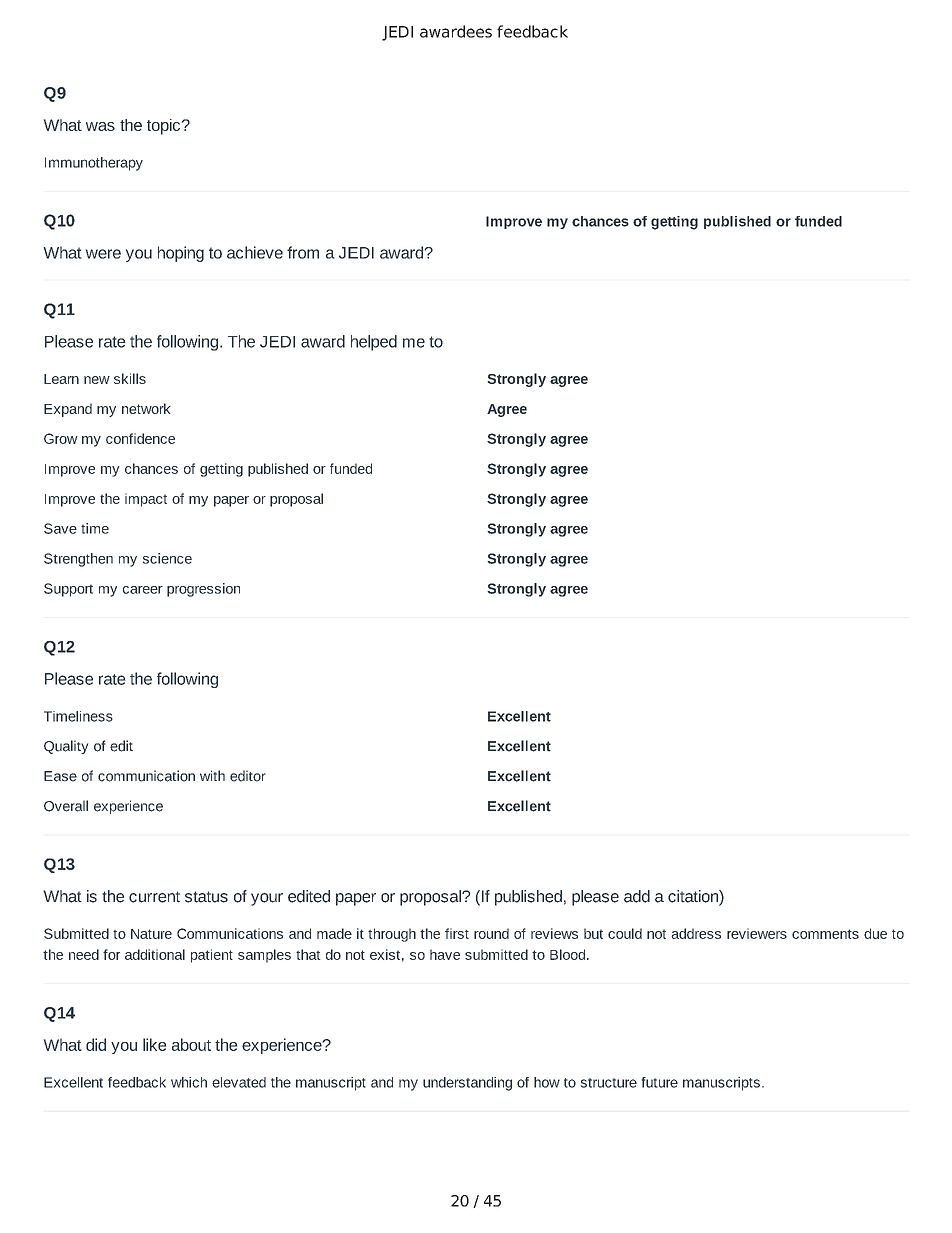 Image resolution: width=952 pixels, height=1233 pixels. Describe the element at coordinates (146, 408) in the screenshot. I see `network` at that location.
